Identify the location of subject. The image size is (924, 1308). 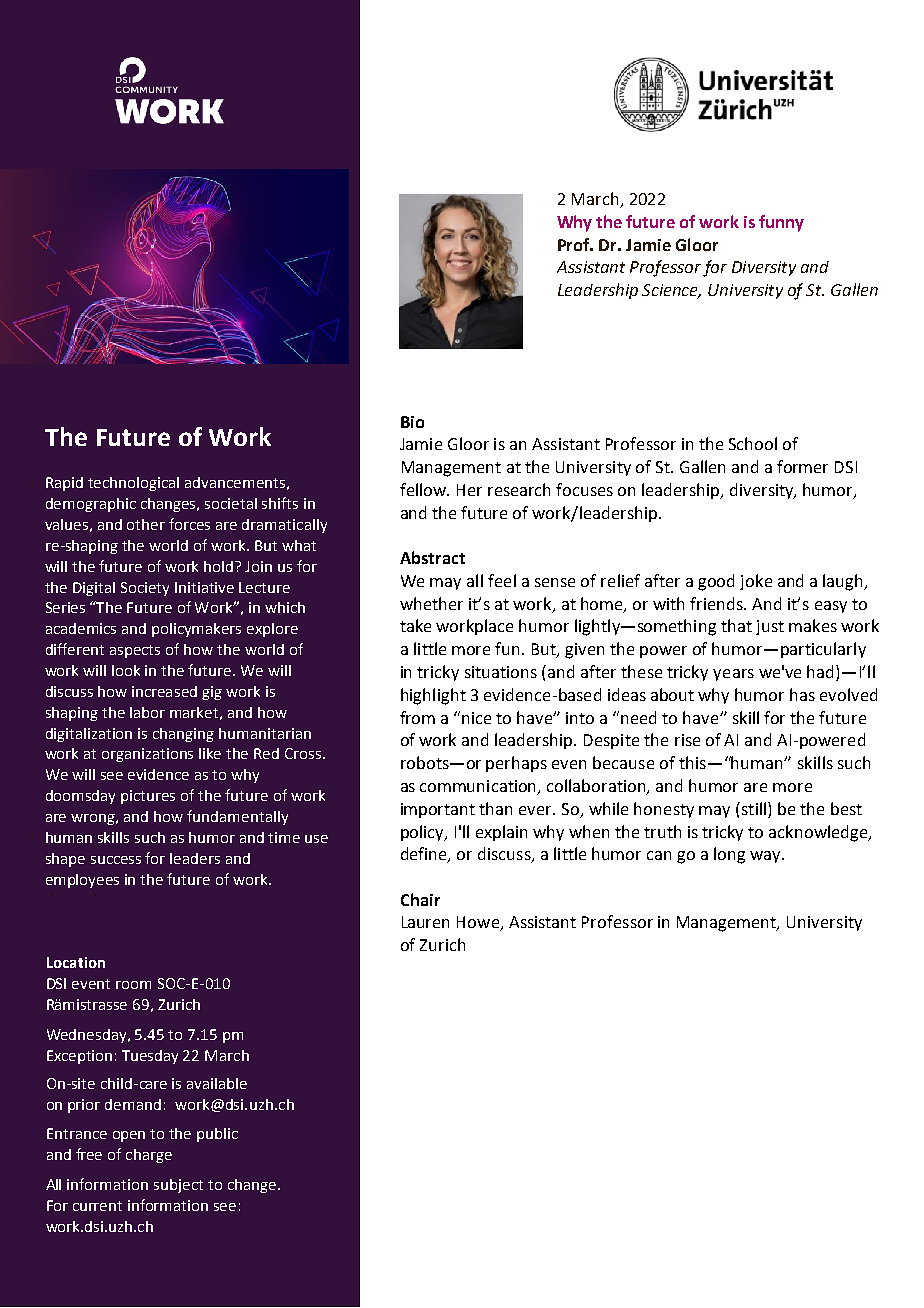
(178, 1186).
